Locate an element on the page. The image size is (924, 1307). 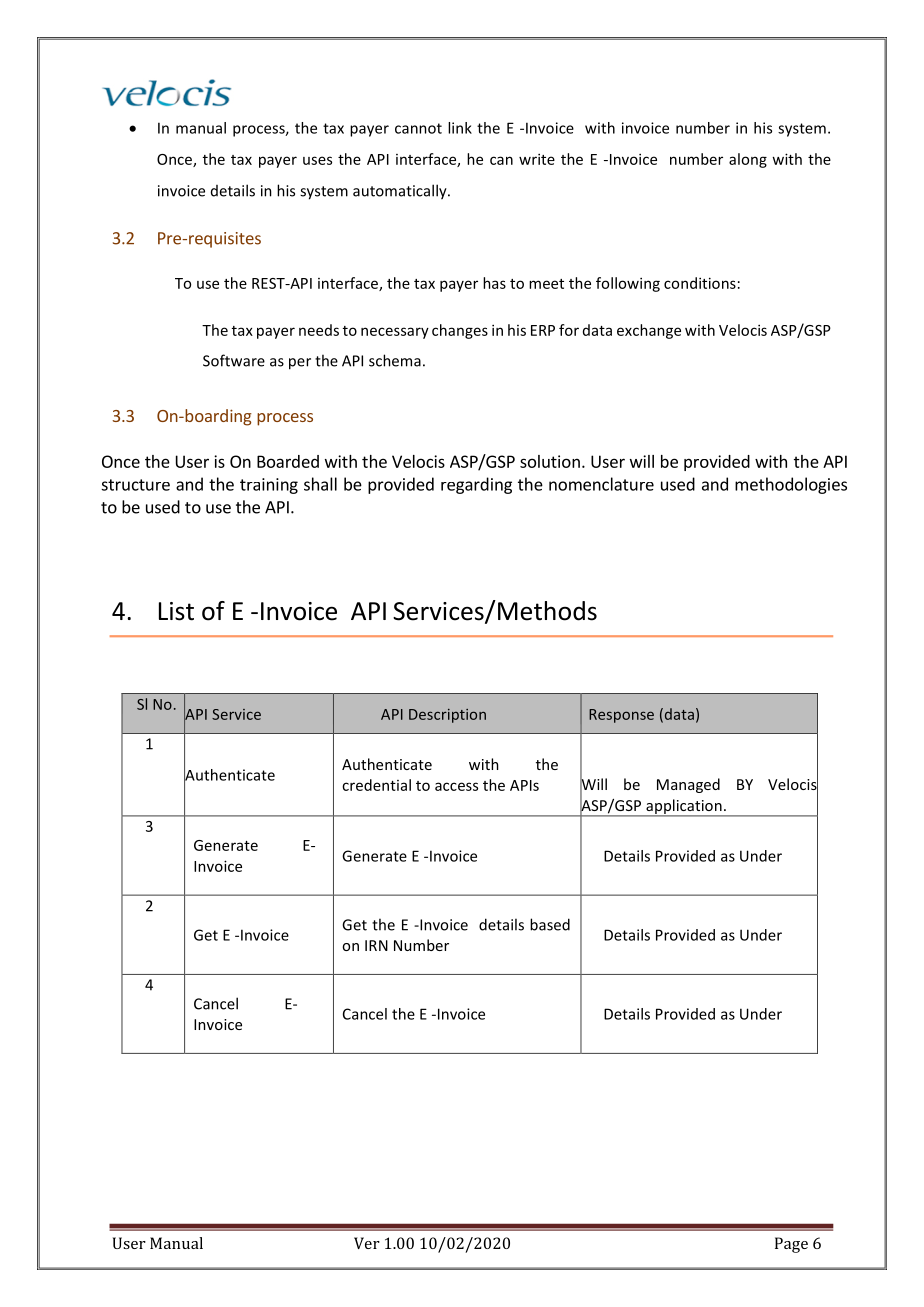
IRN is located at coordinates (376, 945).
